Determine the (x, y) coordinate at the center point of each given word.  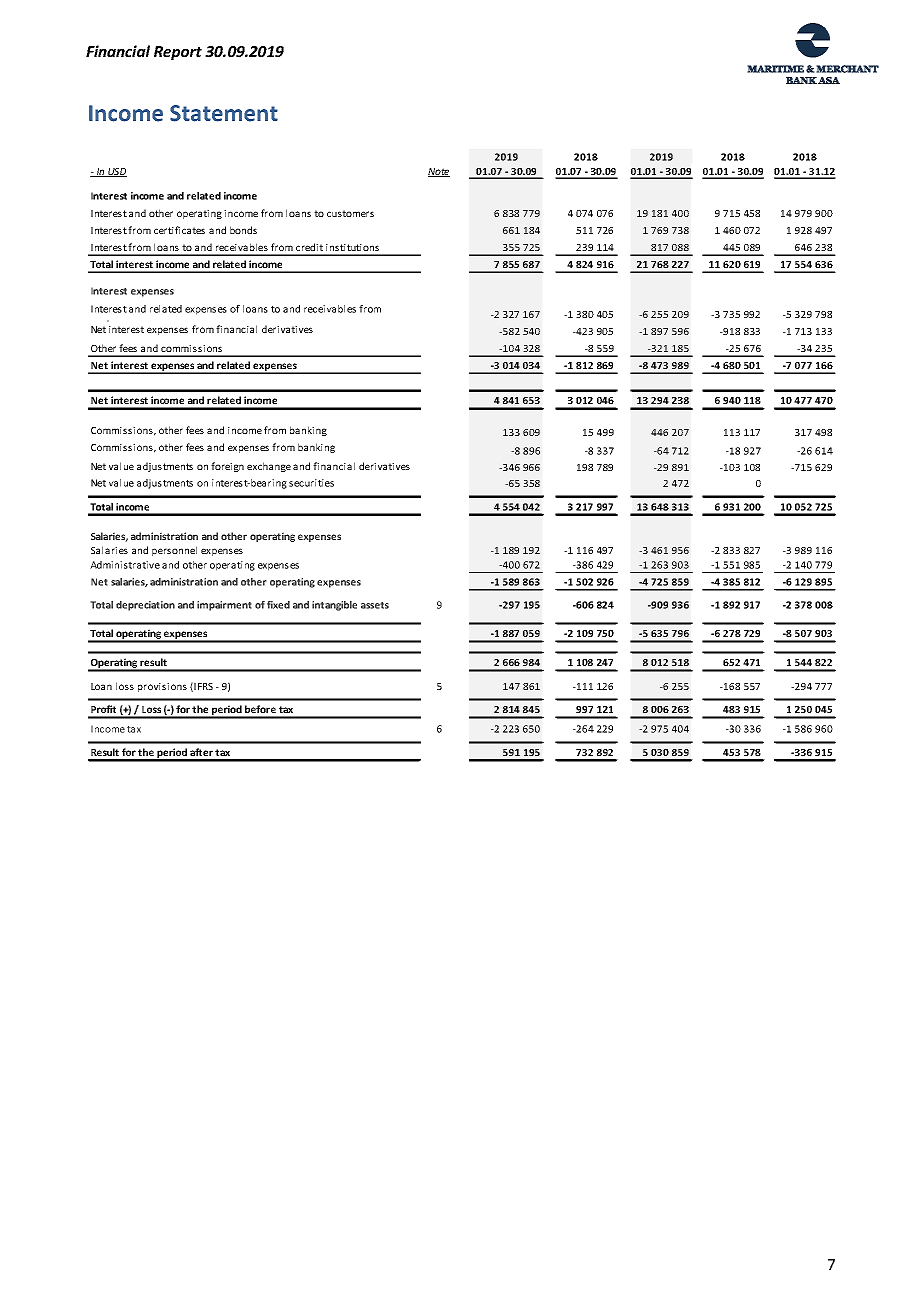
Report (178, 53)
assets (375, 605)
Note (439, 172)
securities (311, 483)
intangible (334, 606)
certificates (179, 230)
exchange (269, 467)
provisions (162, 687)
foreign (227, 467)
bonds (243, 230)
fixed (278, 605)
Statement (224, 113)
